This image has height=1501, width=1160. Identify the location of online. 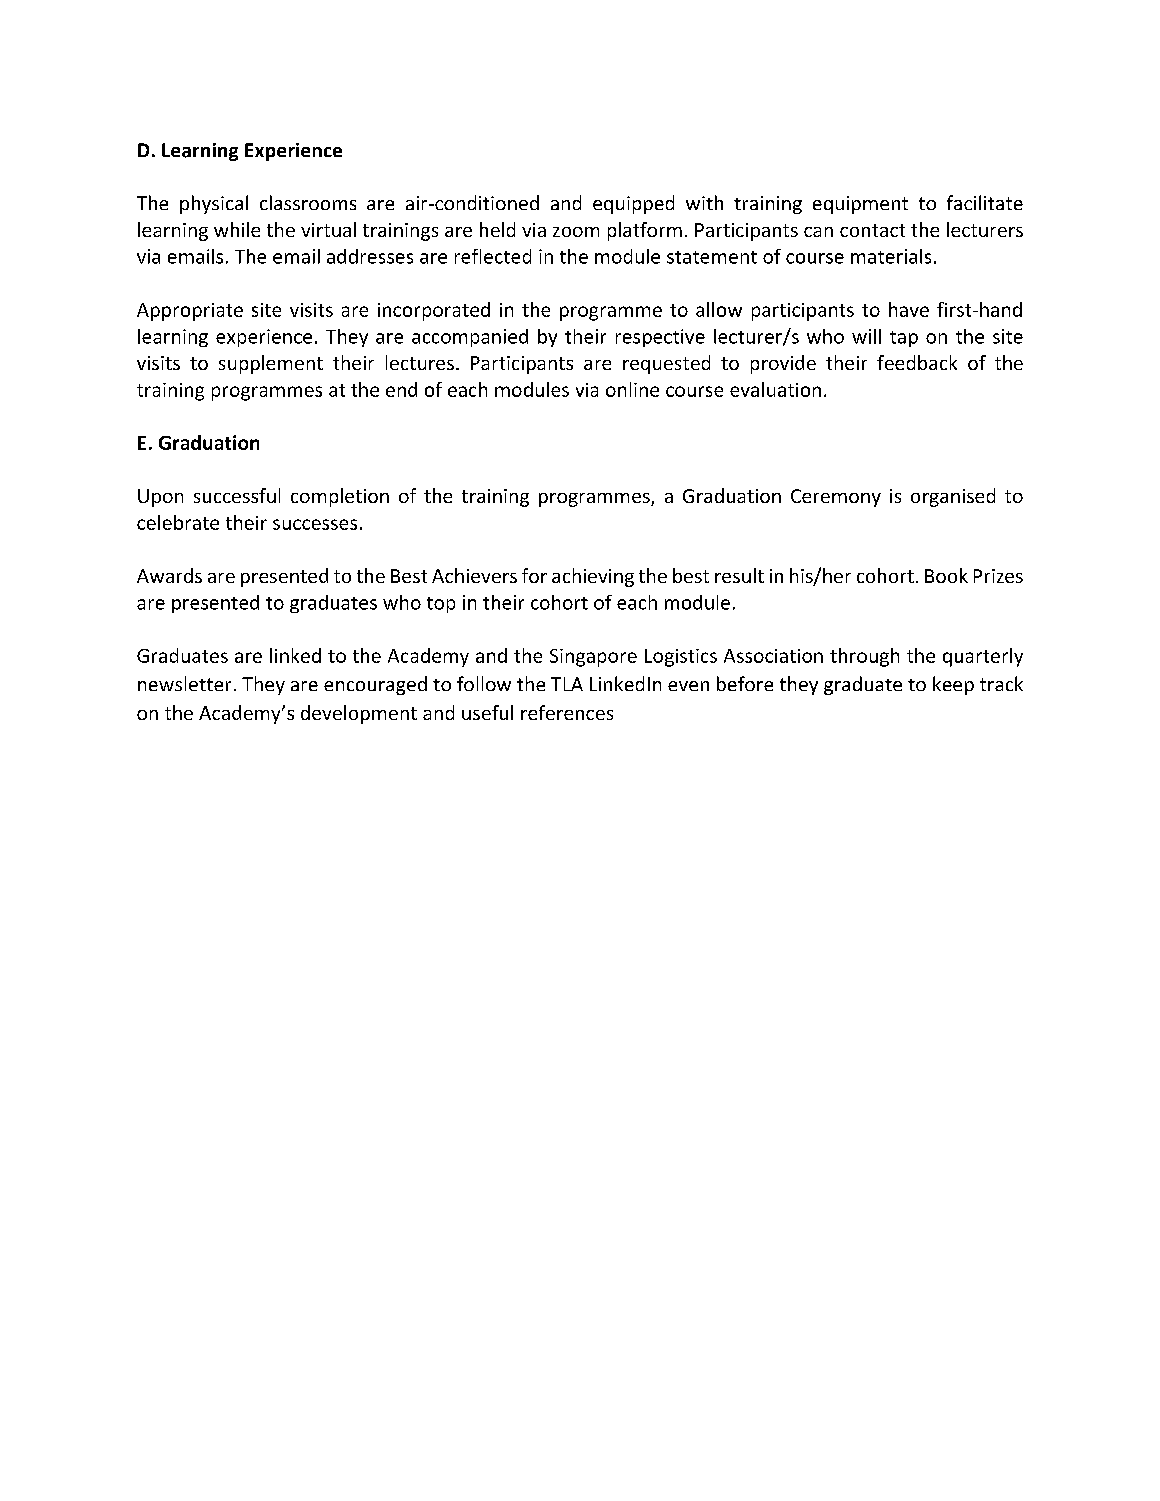
(632, 389).
